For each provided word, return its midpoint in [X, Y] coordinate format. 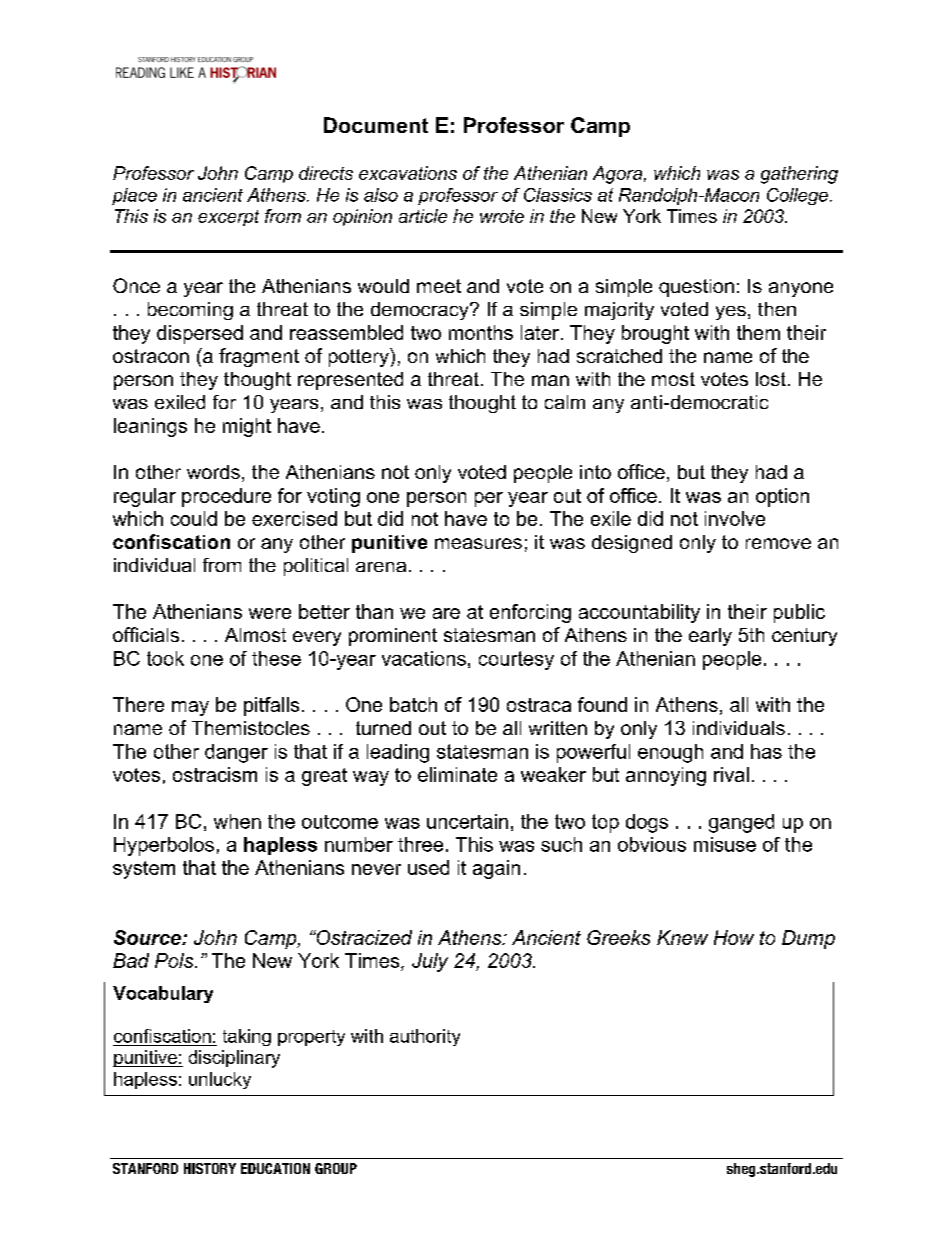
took [165, 658]
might [247, 427]
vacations [424, 658]
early [710, 637]
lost [771, 379]
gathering [799, 175]
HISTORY [210, 1168]
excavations [408, 173]
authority [425, 1037]
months [481, 332]
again [496, 869]
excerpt [228, 218]
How [734, 937]
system [144, 870]
